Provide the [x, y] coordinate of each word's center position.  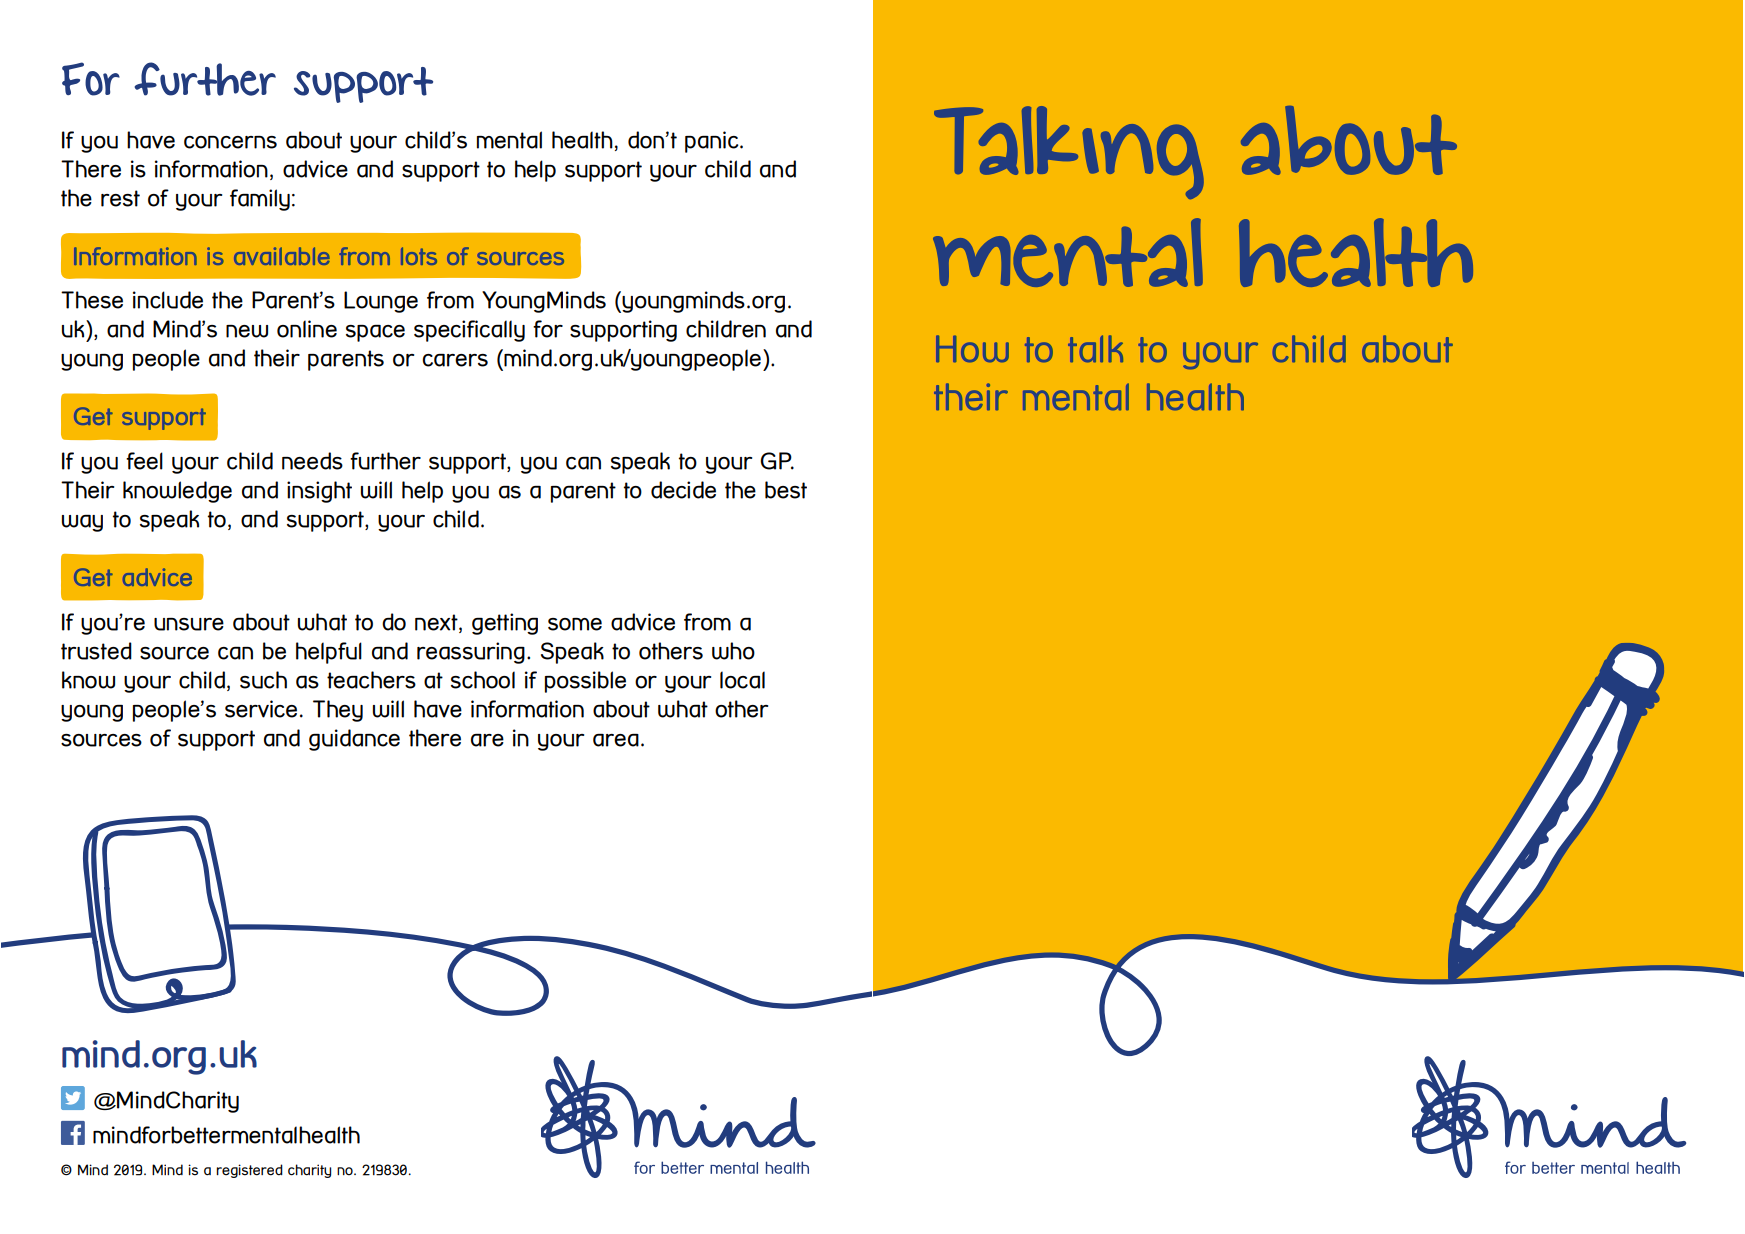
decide [683, 490]
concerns [230, 142]
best [786, 490]
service [261, 709]
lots [419, 256]
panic [713, 142]
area [616, 740]
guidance [354, 740]
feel [144, 461]
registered [249, 1171]
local [742, 680]
